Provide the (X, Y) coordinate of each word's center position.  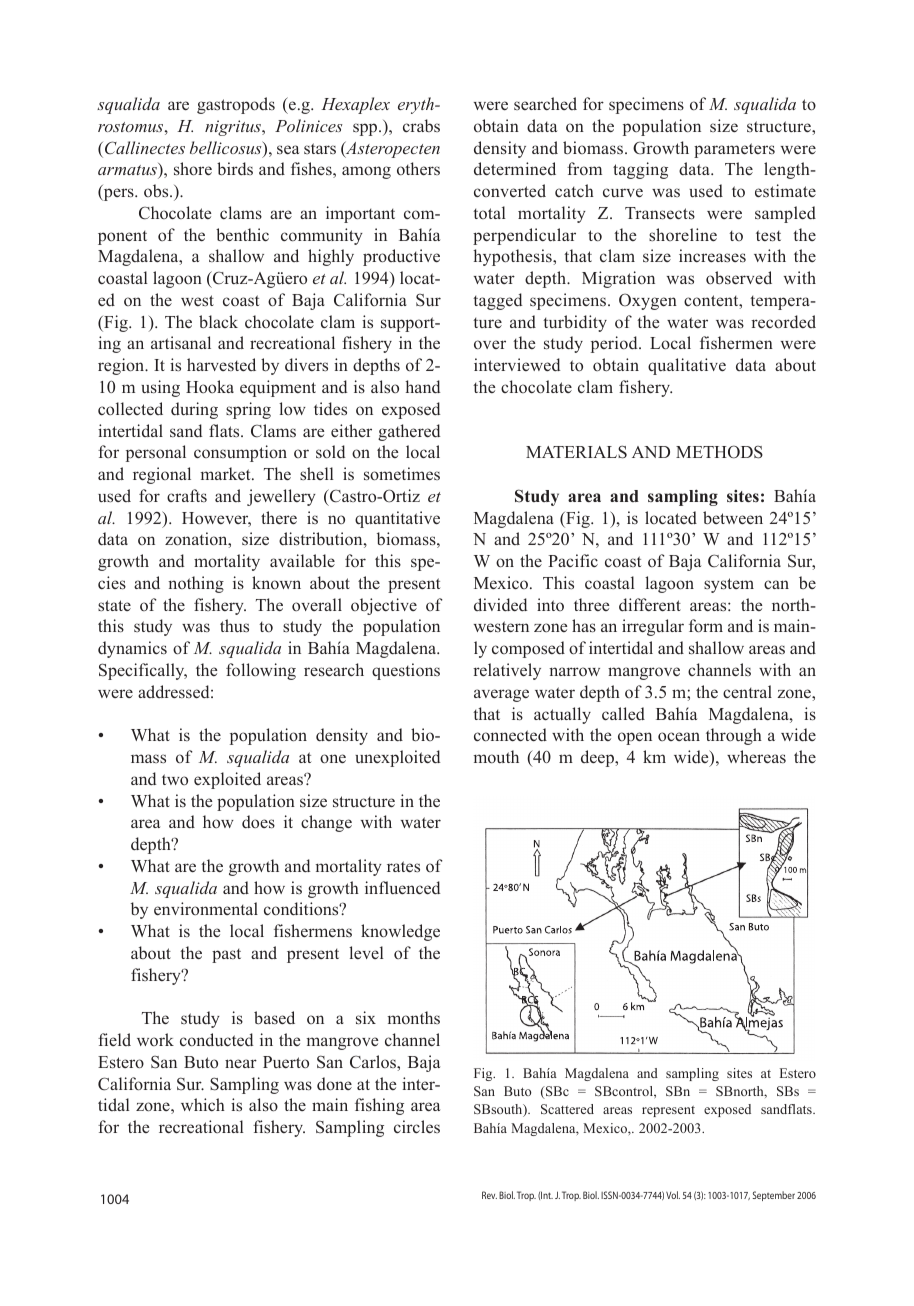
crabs (421, 125)
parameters (734, 150)
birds (235, 169)
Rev (489, 1195)
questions (406, 671)
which (203, 1104)
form (706, 626)
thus (234, 625)
